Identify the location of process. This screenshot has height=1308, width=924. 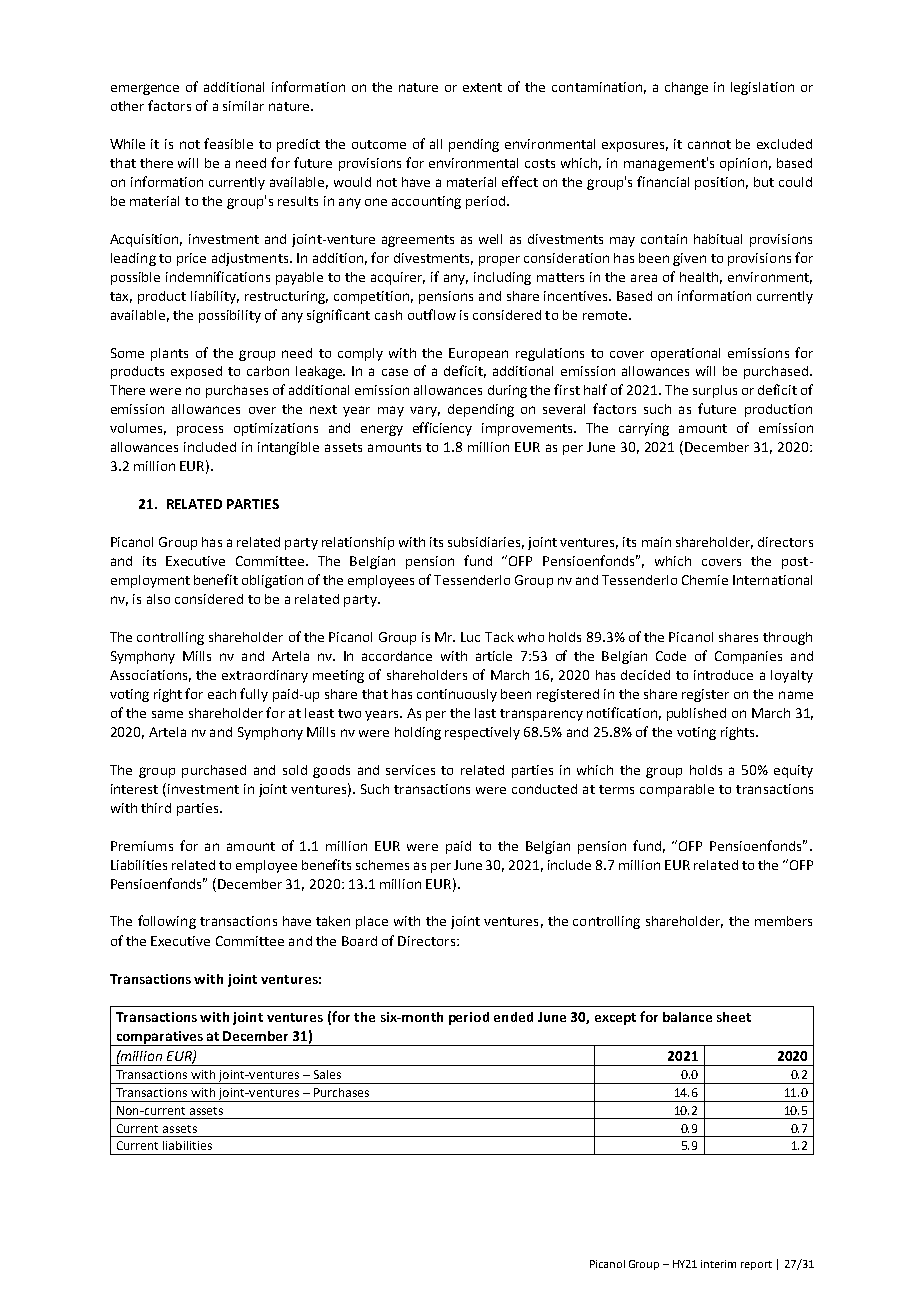
(200, 431).
